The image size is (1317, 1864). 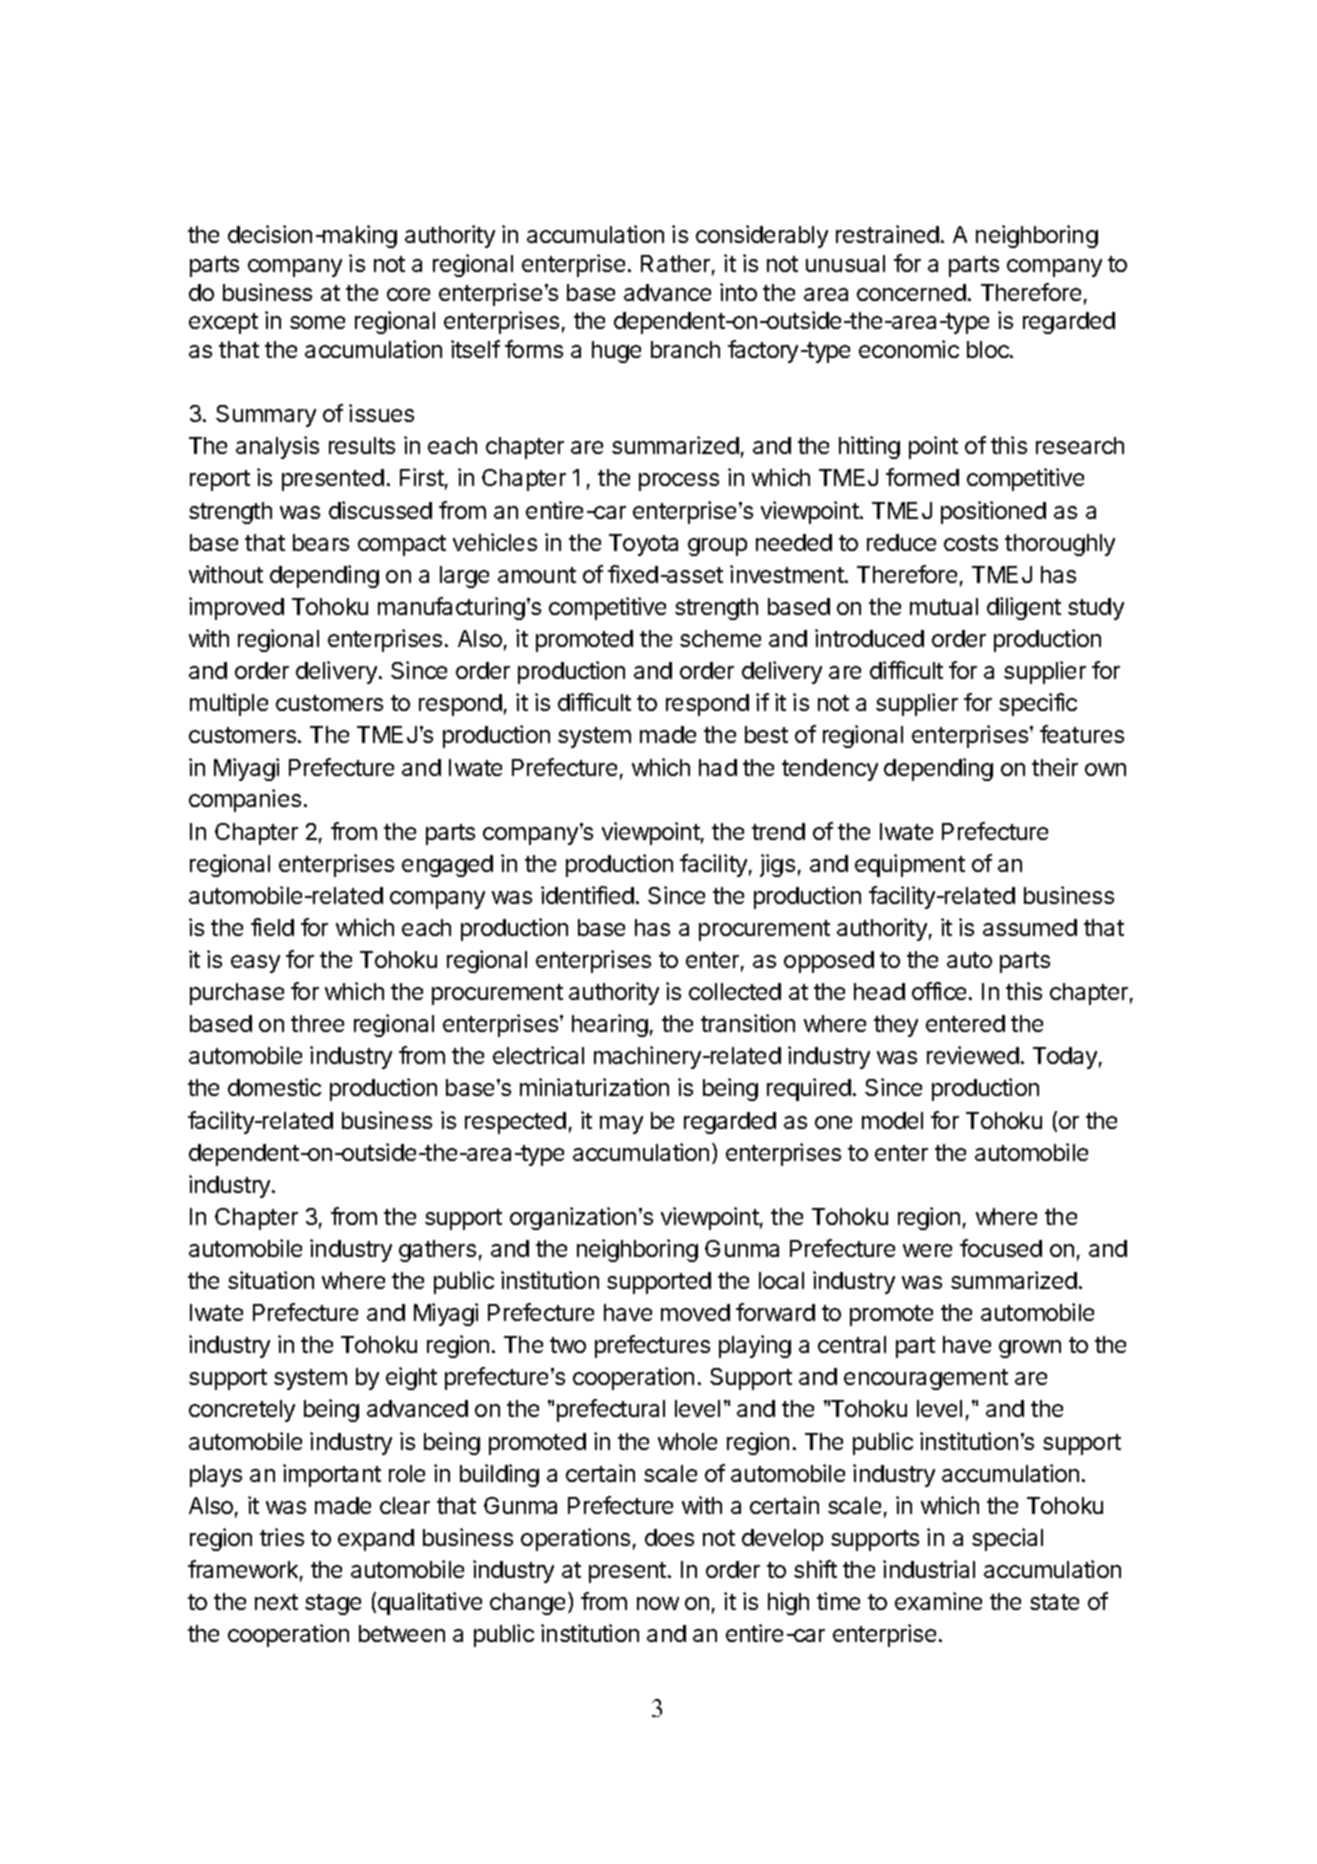 I want to click on identified, so click(x=587, y=895).
